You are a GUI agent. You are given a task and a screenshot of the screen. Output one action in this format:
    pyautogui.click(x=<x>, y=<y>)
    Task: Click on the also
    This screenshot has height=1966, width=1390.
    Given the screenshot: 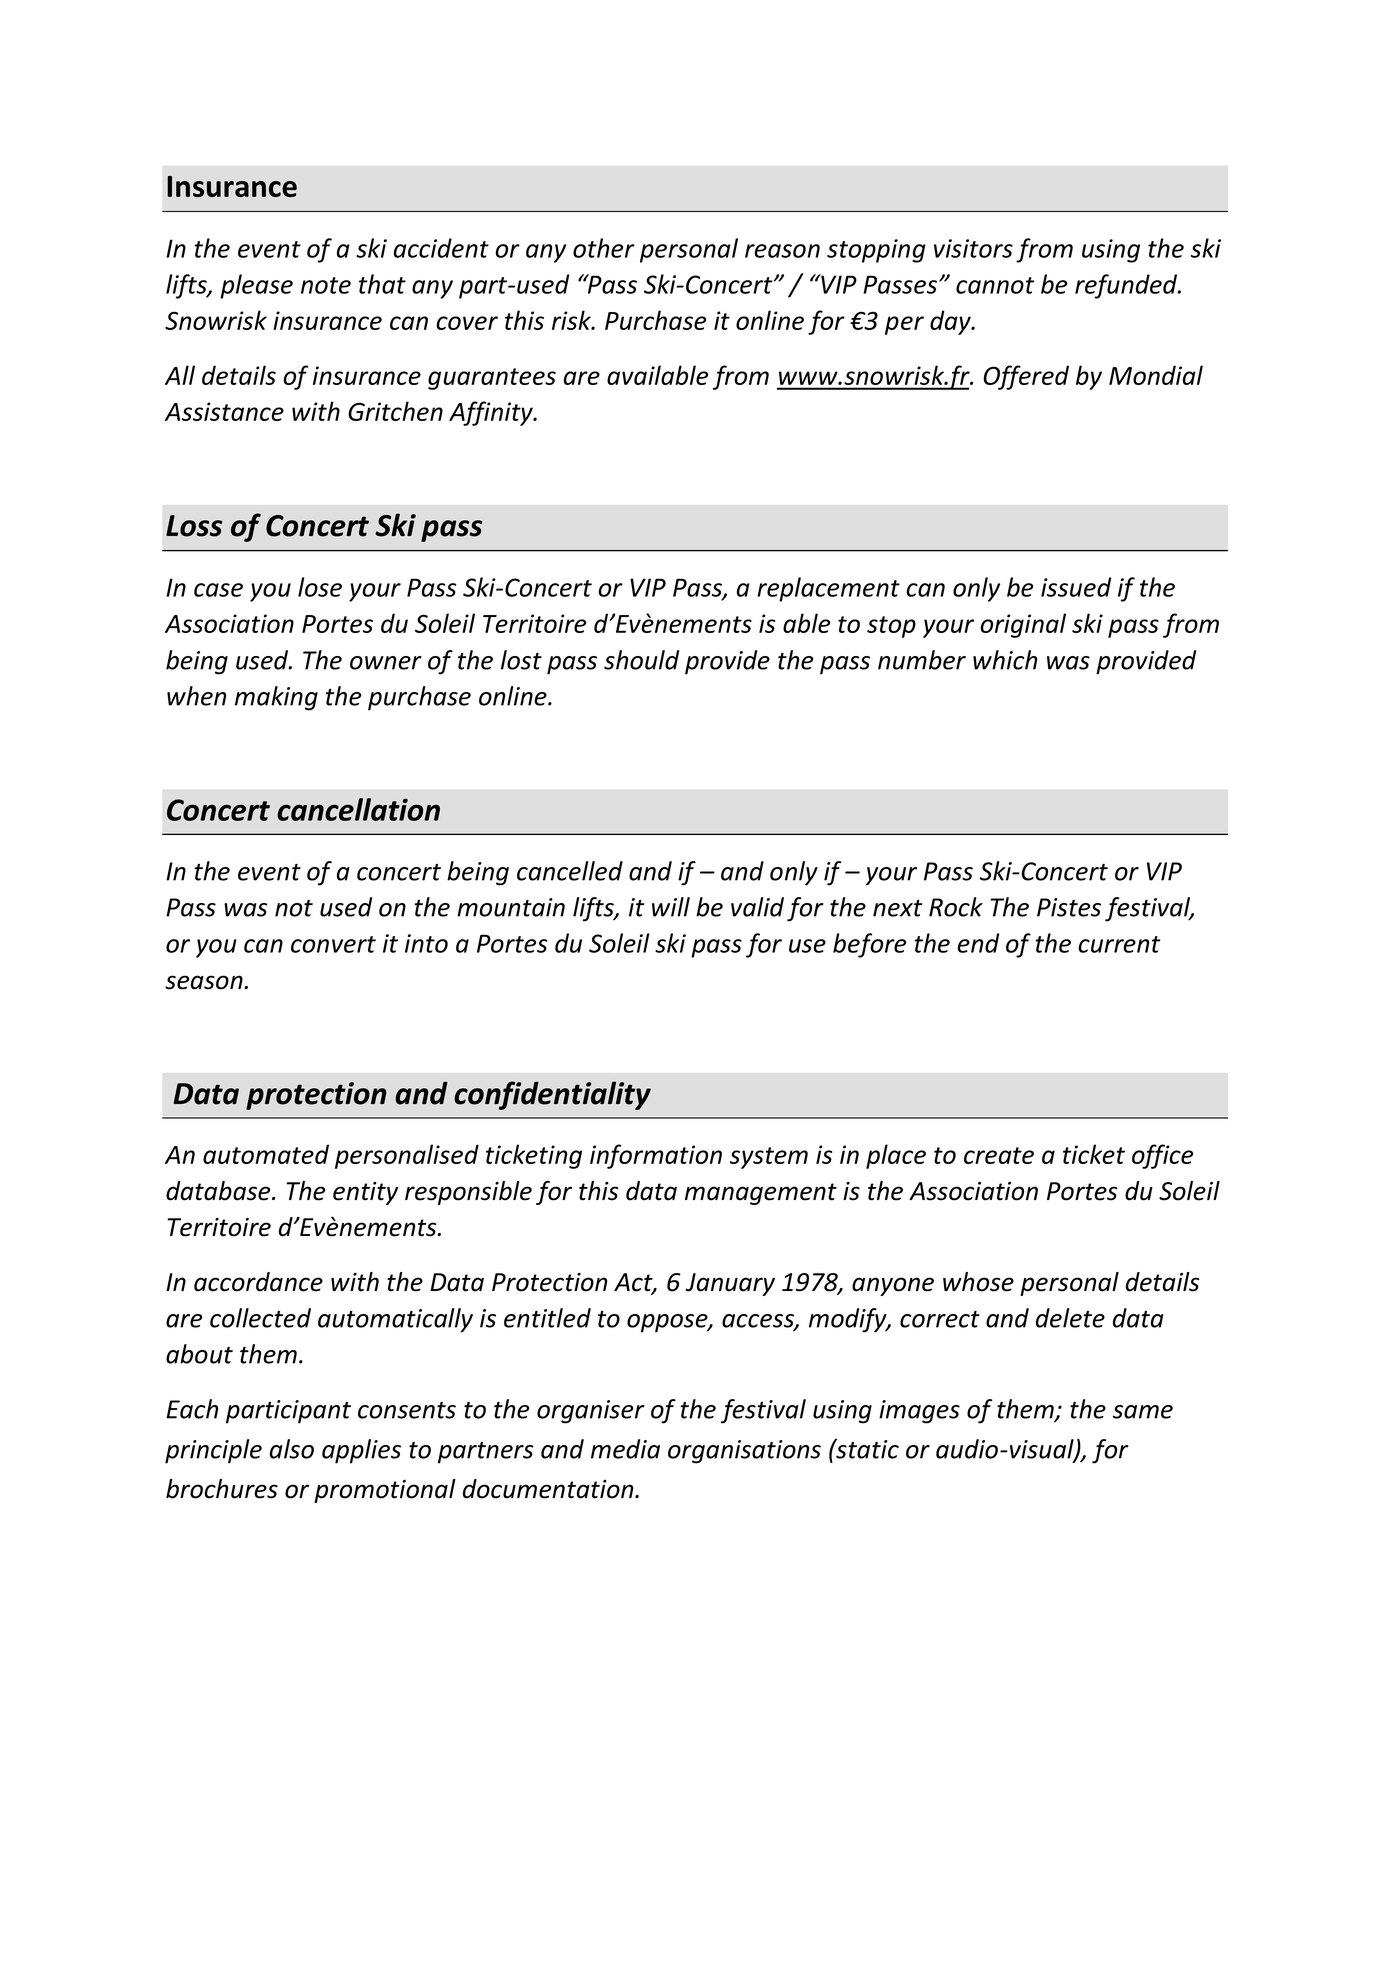 What is the action you would take?
    pyautogui.click(x=292, y=1449)
